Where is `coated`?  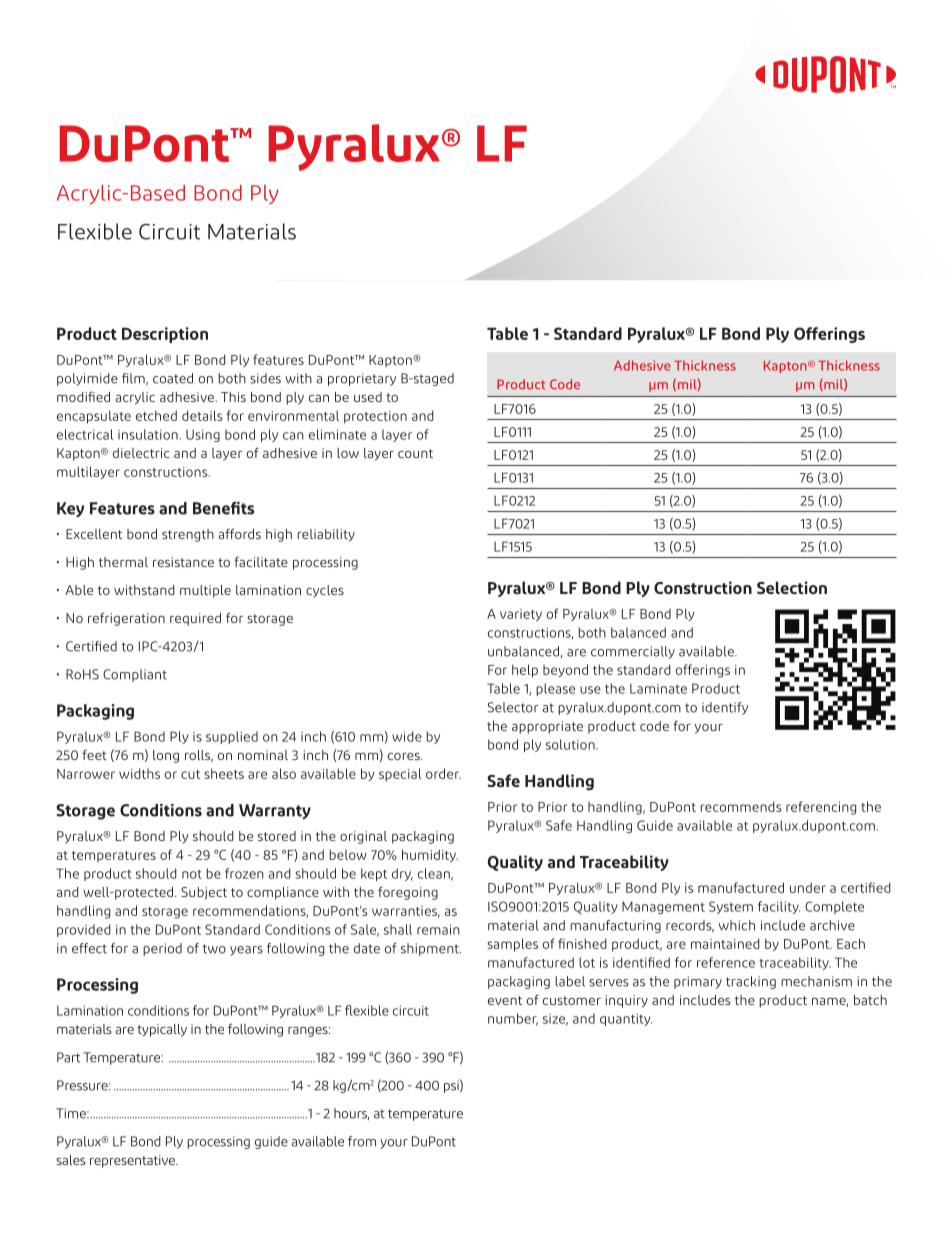 coated is located at coordinates (173, 378).
